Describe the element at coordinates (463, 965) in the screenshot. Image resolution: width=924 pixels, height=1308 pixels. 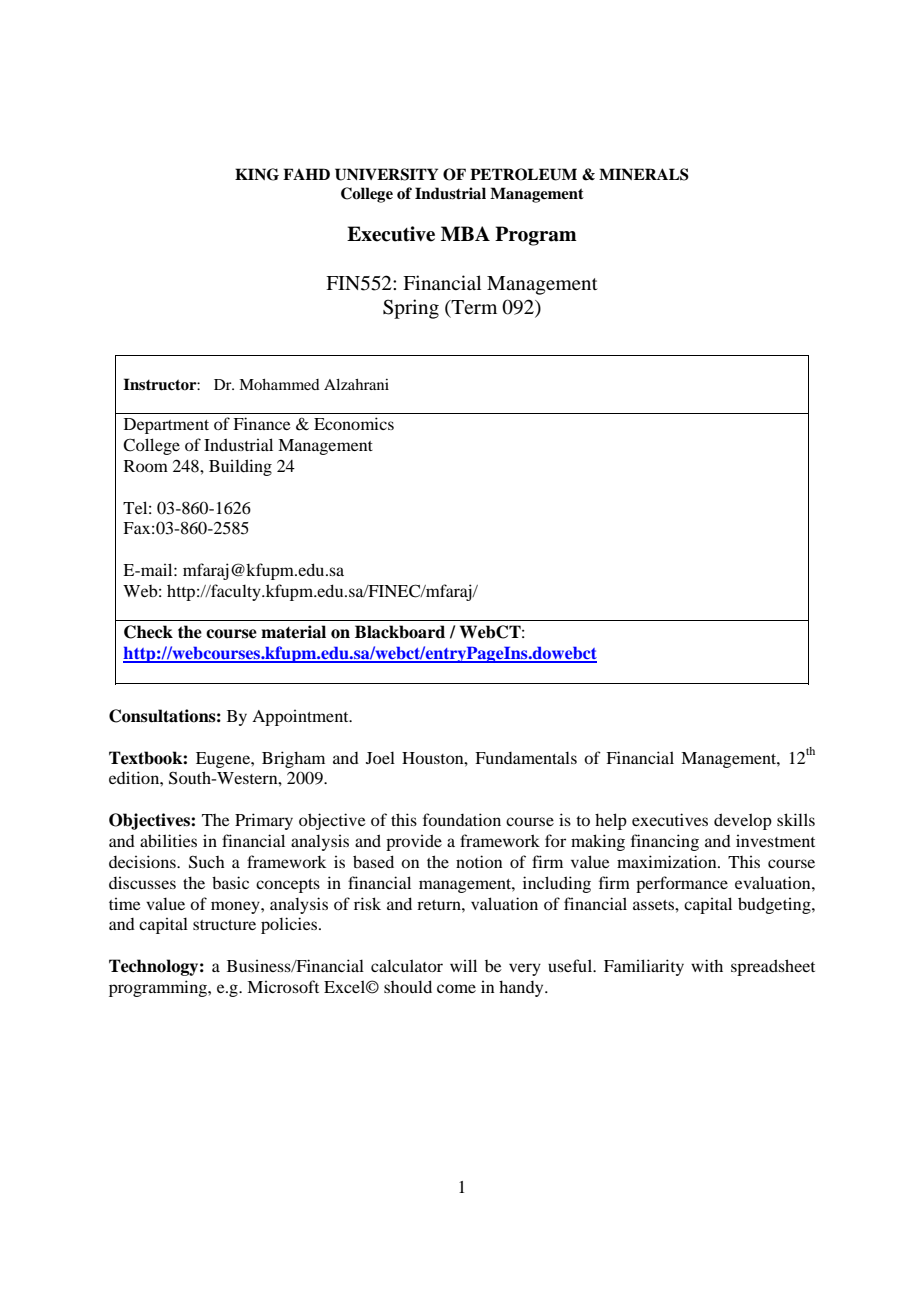
I see `will` at that location.
